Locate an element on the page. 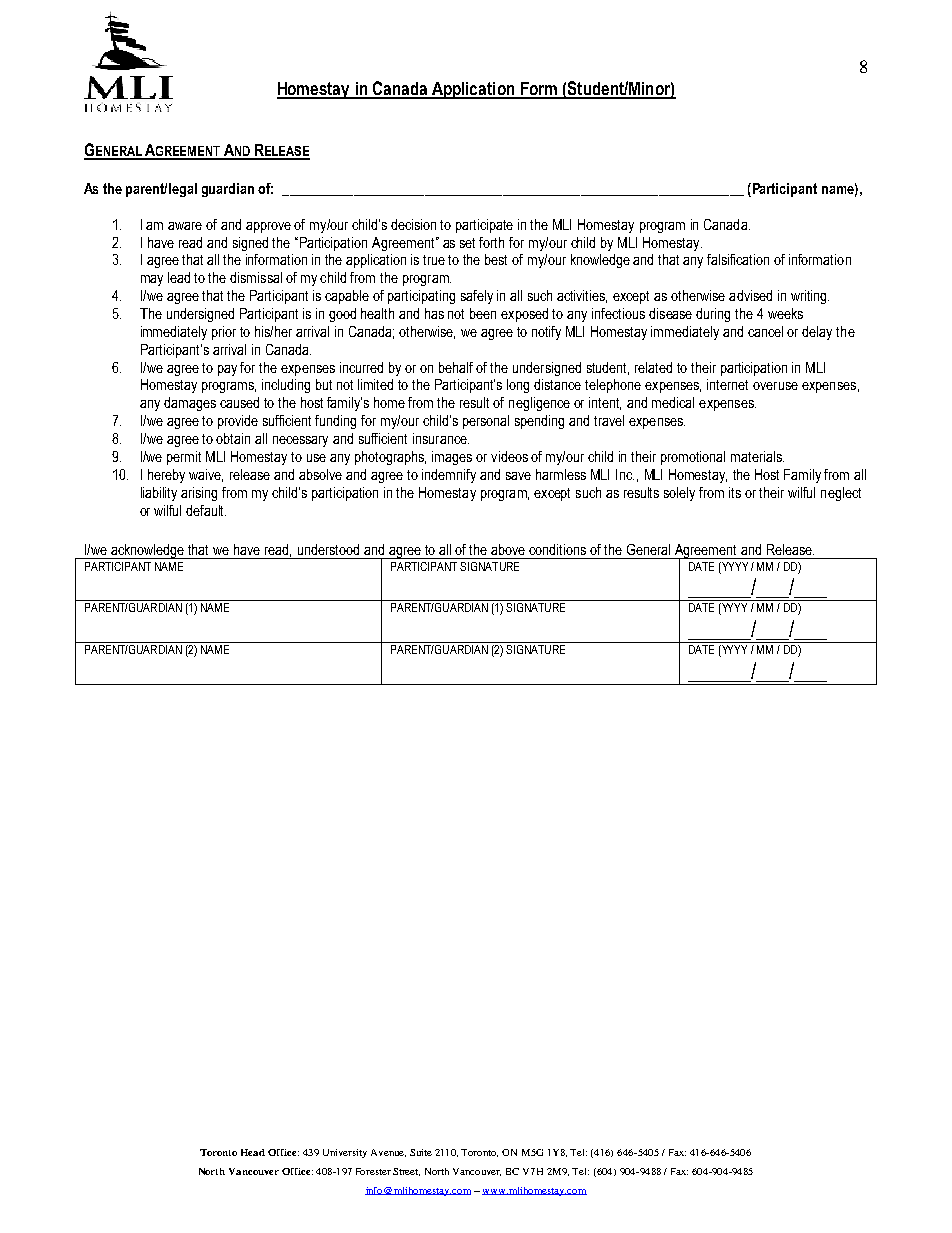 The width and height of the document is (952, 1233). understood is located at coordinates (328, 549).
